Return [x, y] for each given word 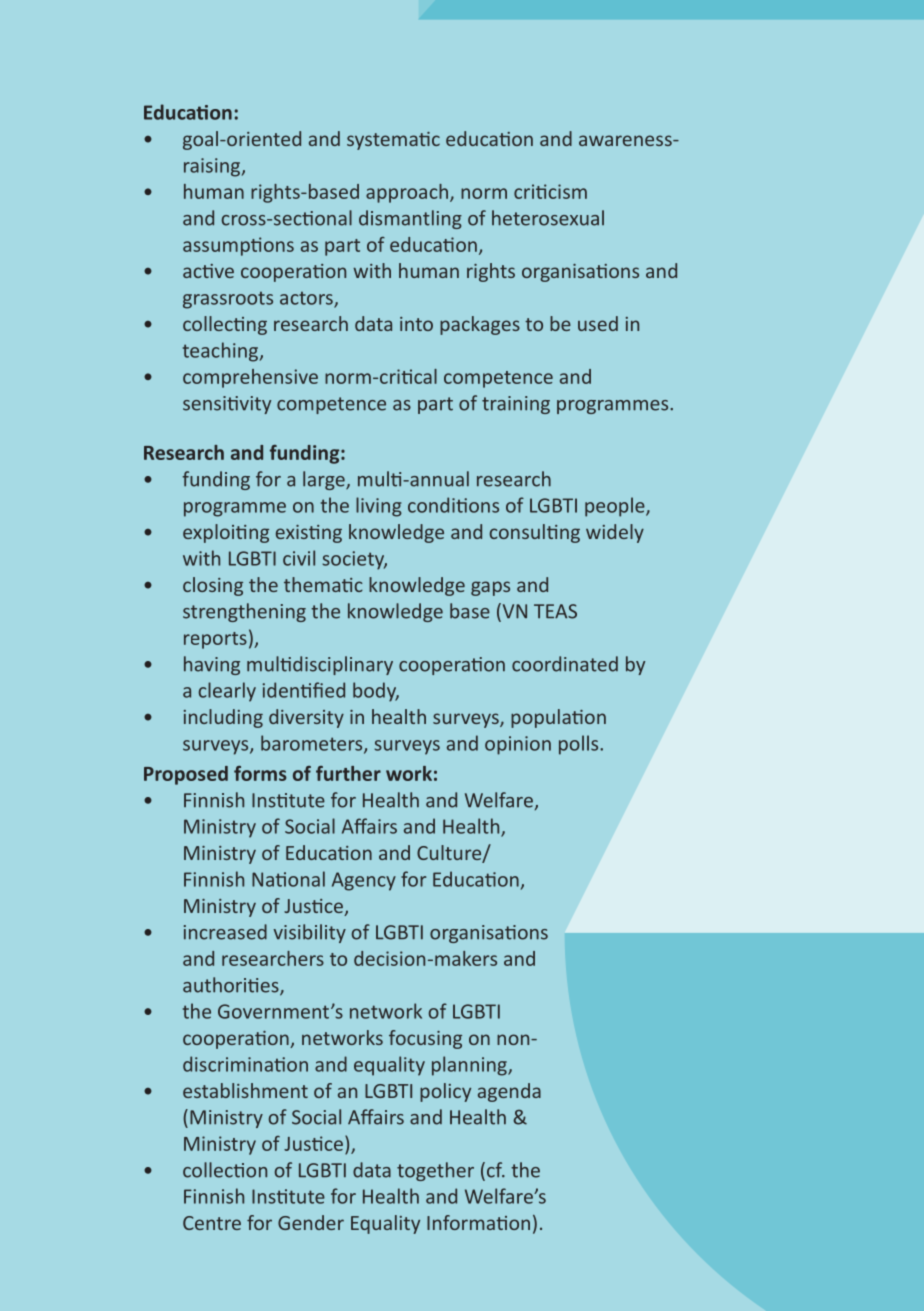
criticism [550, 191]
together [435, 1171]
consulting [535, 533]
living [379, 507]
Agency [364, 881]
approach [407, 193]
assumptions [238, 246]
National [288, 879]
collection [225, 1170]
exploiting [226, 533]
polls [580, 745]
